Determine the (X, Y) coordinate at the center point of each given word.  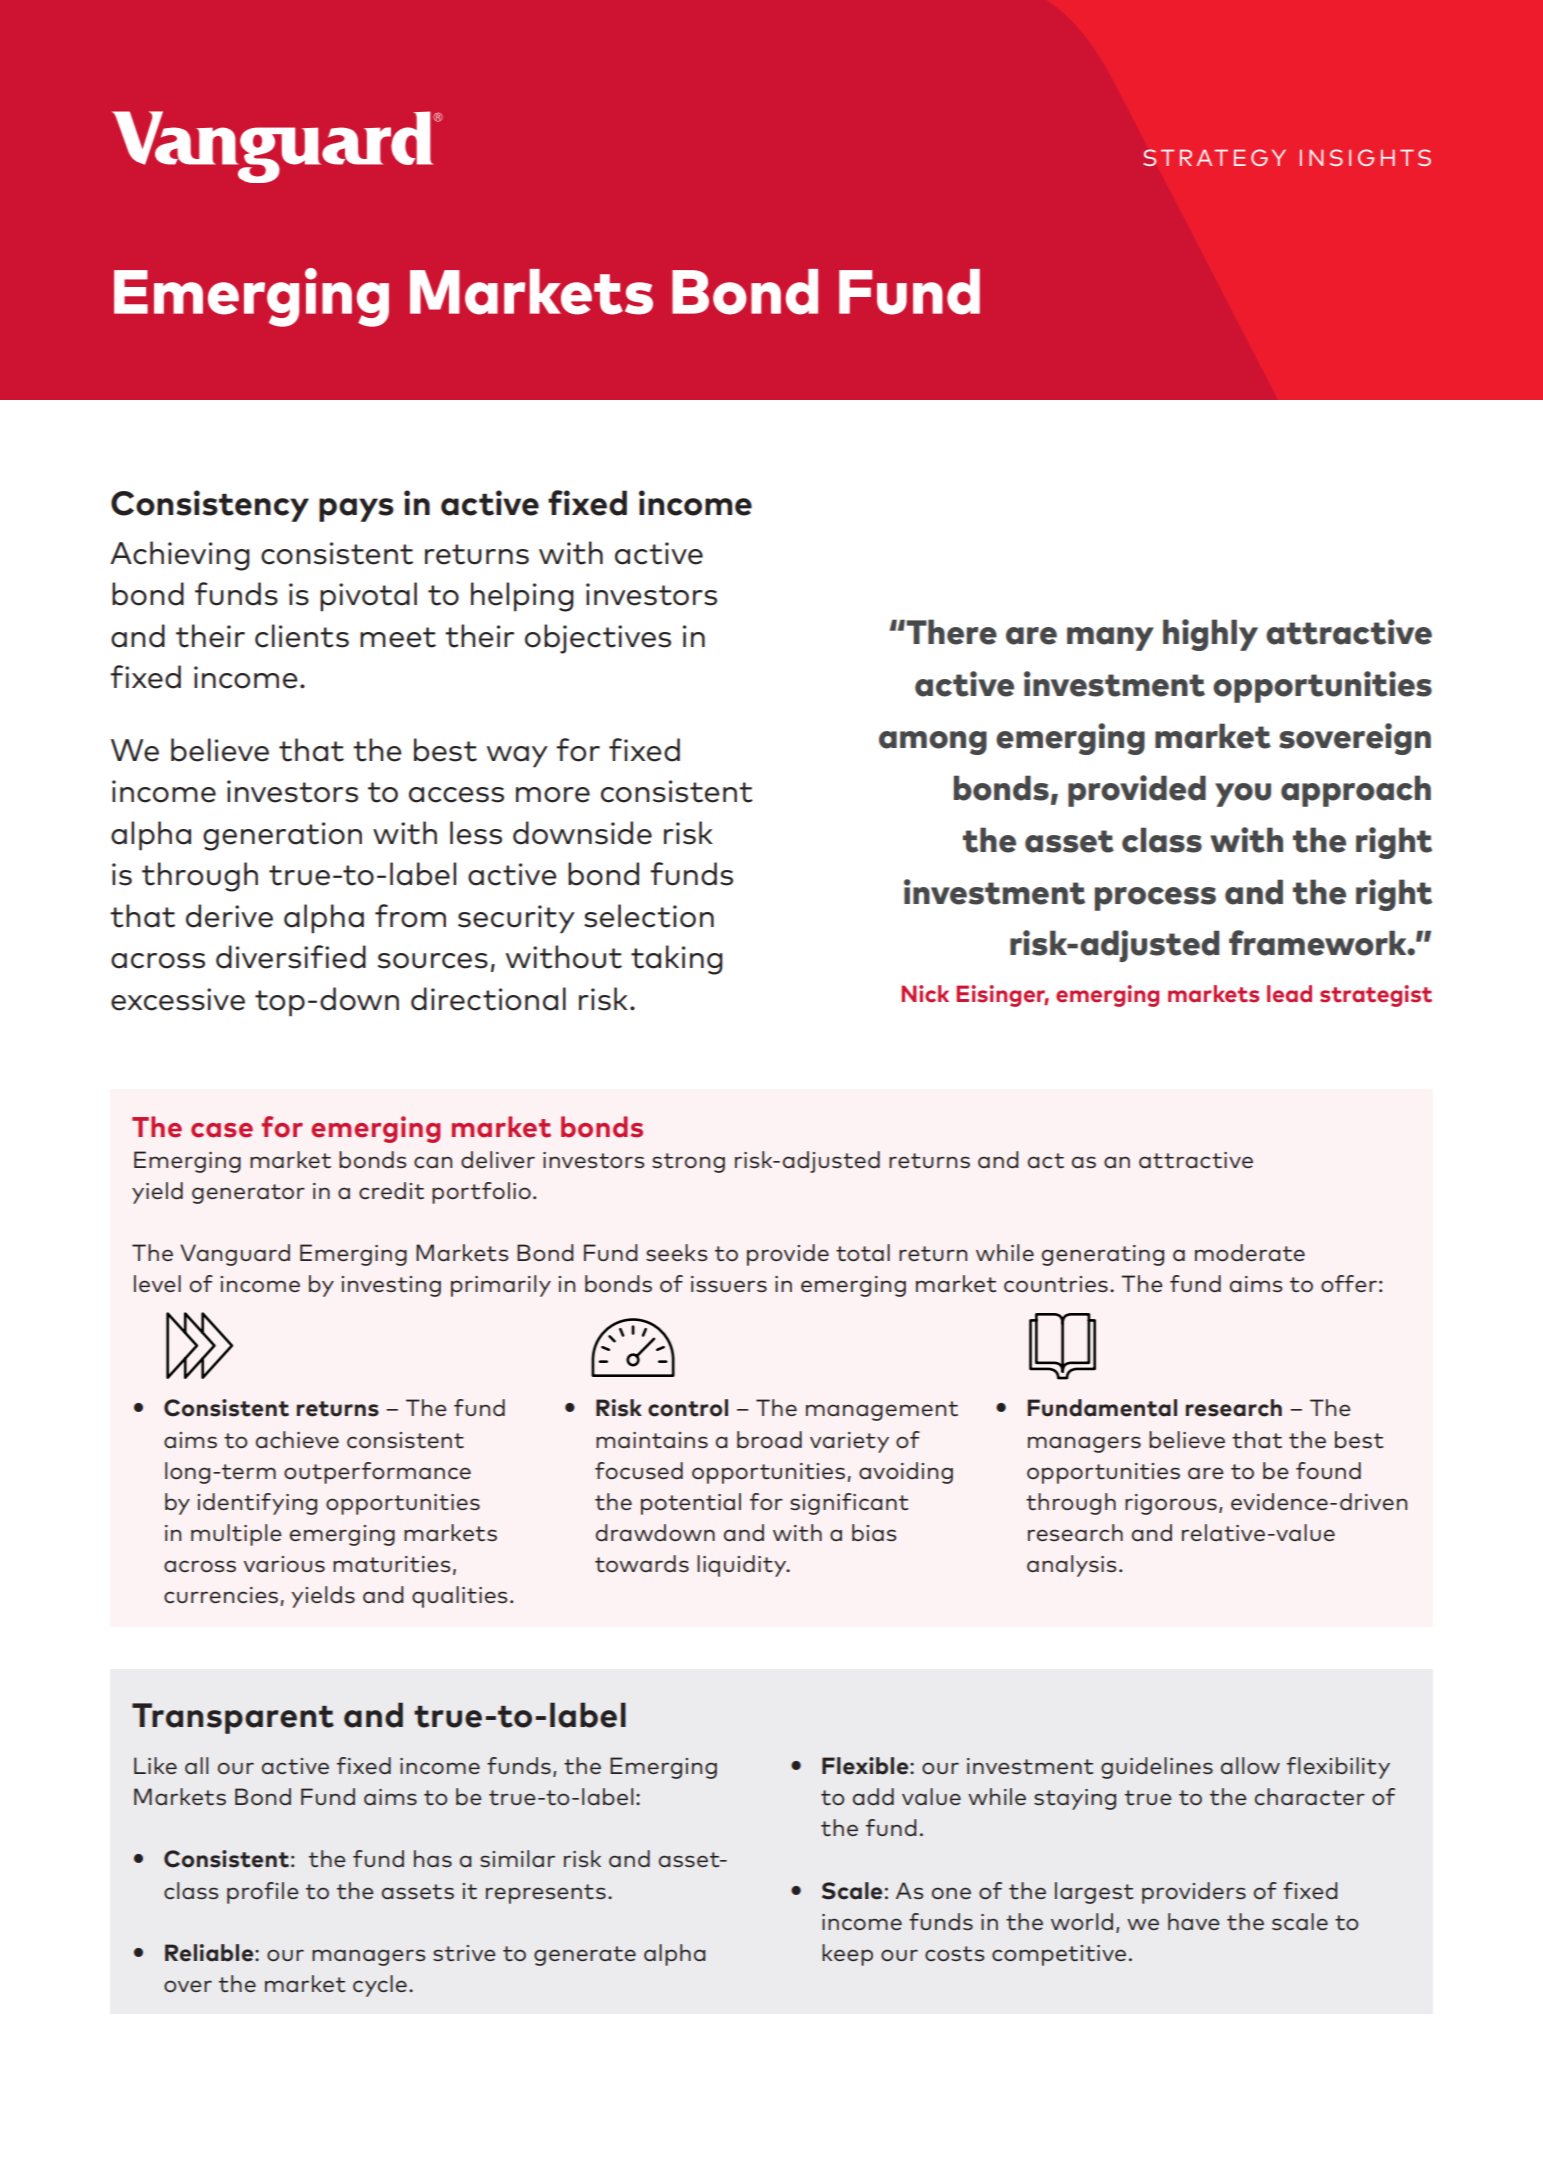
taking (677, 960)
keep (847, 1955)
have (1194, 1921)
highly (1210, 635)
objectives (598, 639)
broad (769, 1439)
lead (1289, 994)
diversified (291, 957)
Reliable (210, 1953)
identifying (257, 1504)
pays (356, 510)
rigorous (1171, 1504)
